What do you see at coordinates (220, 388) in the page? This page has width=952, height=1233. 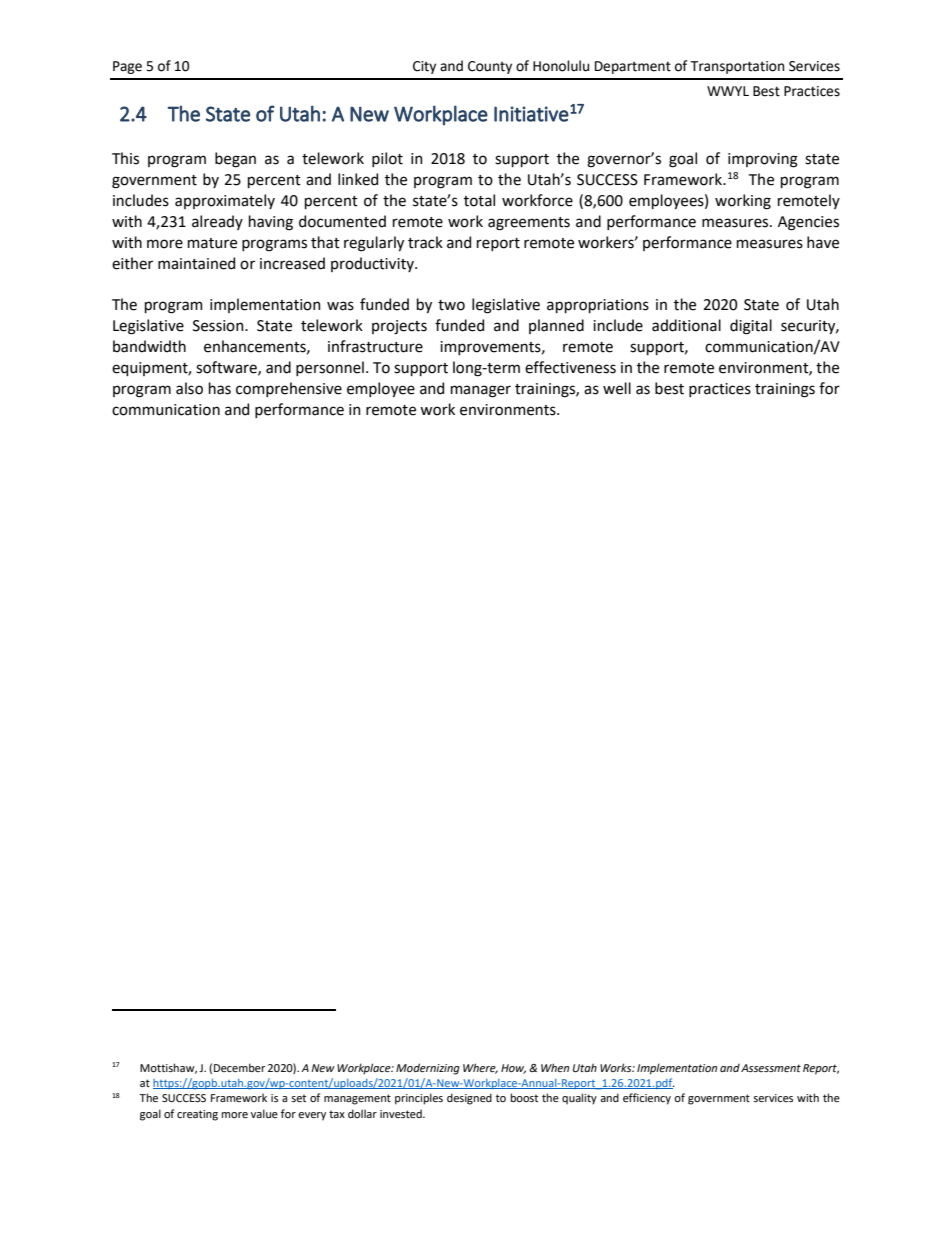 I see `has` at bounding box center [220, 388].
